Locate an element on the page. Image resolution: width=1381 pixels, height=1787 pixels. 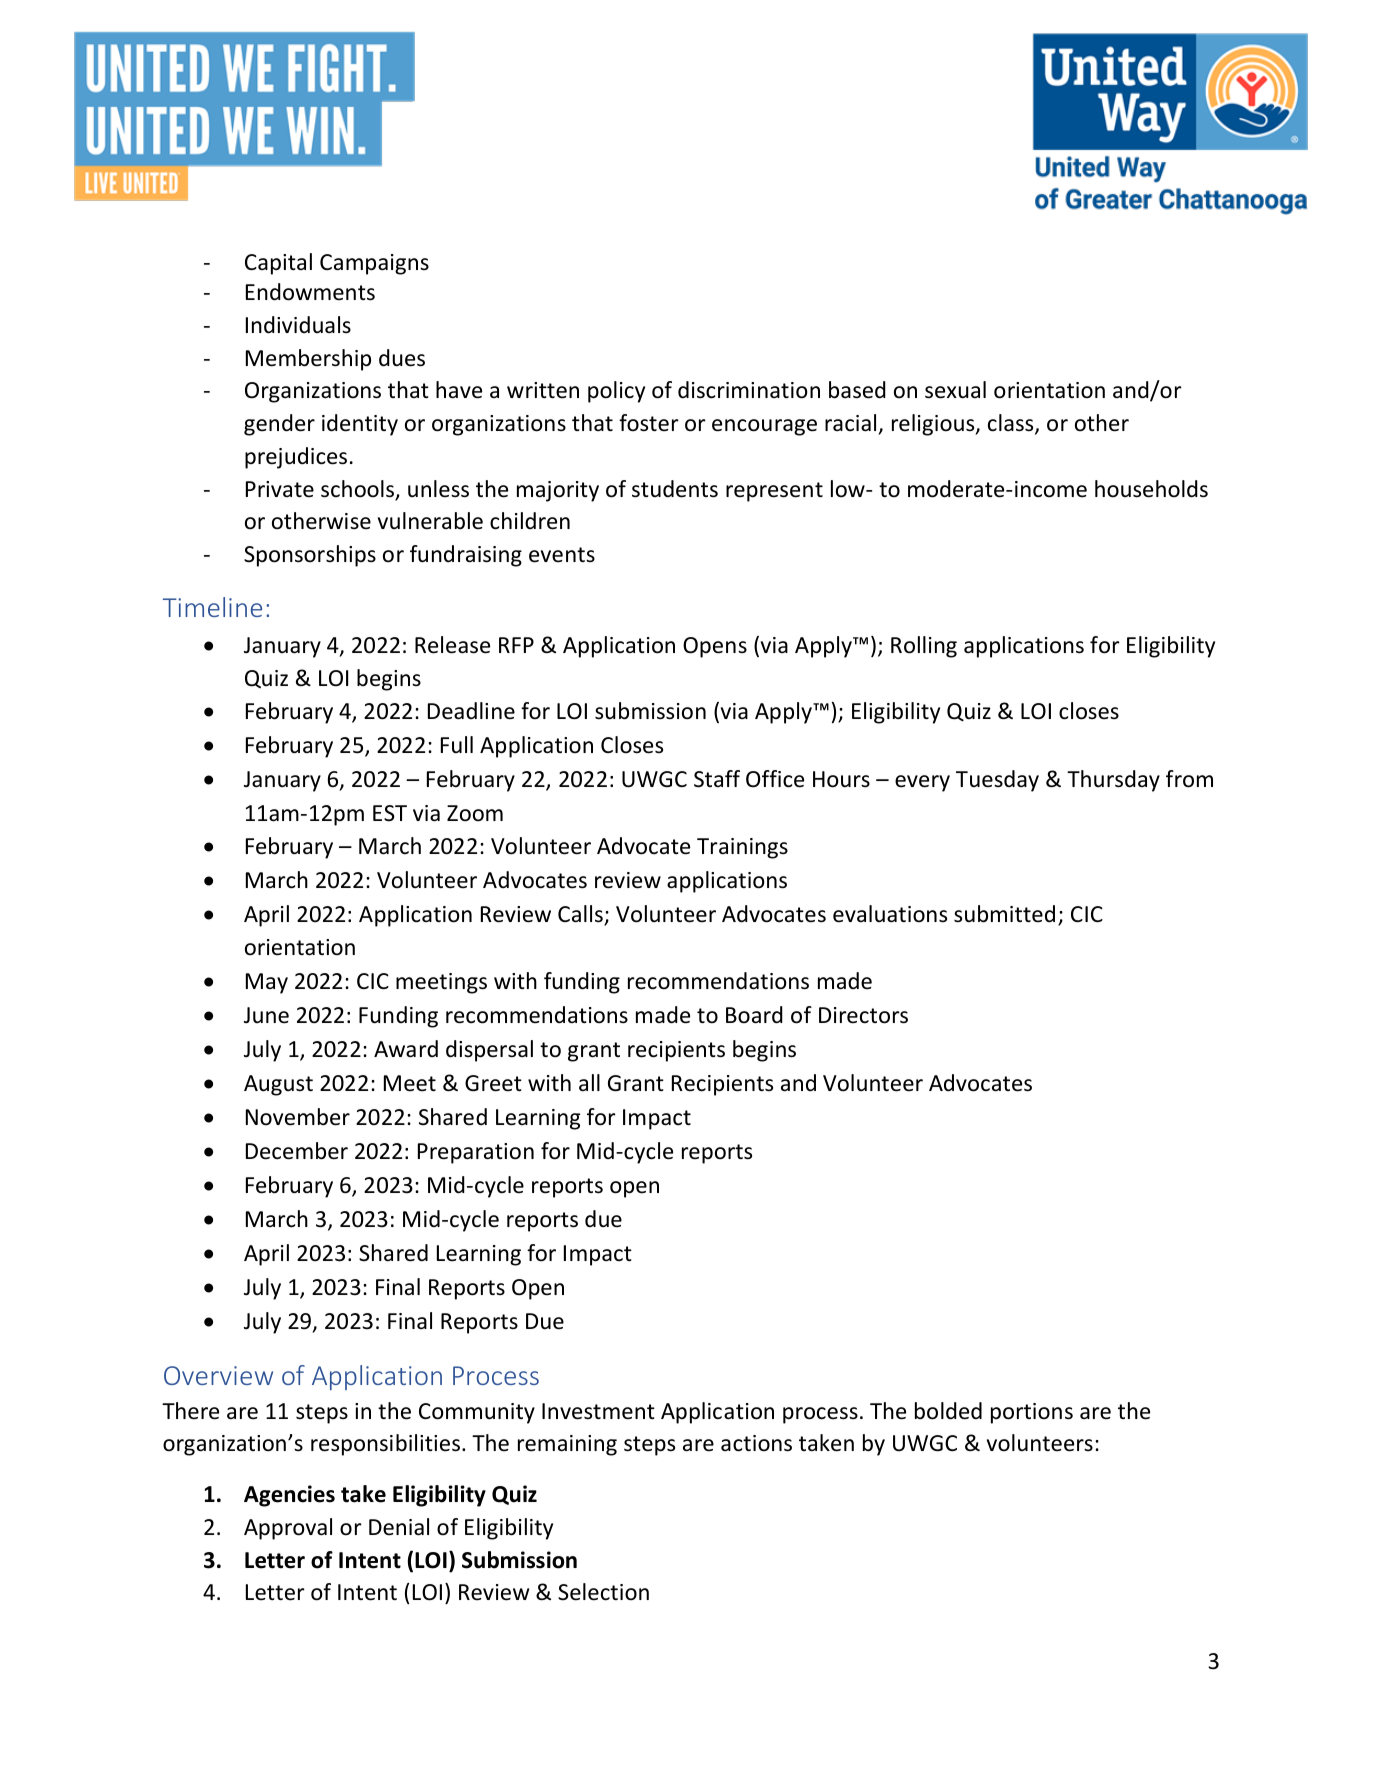
Directors is located at coordinates (863, 1015).
